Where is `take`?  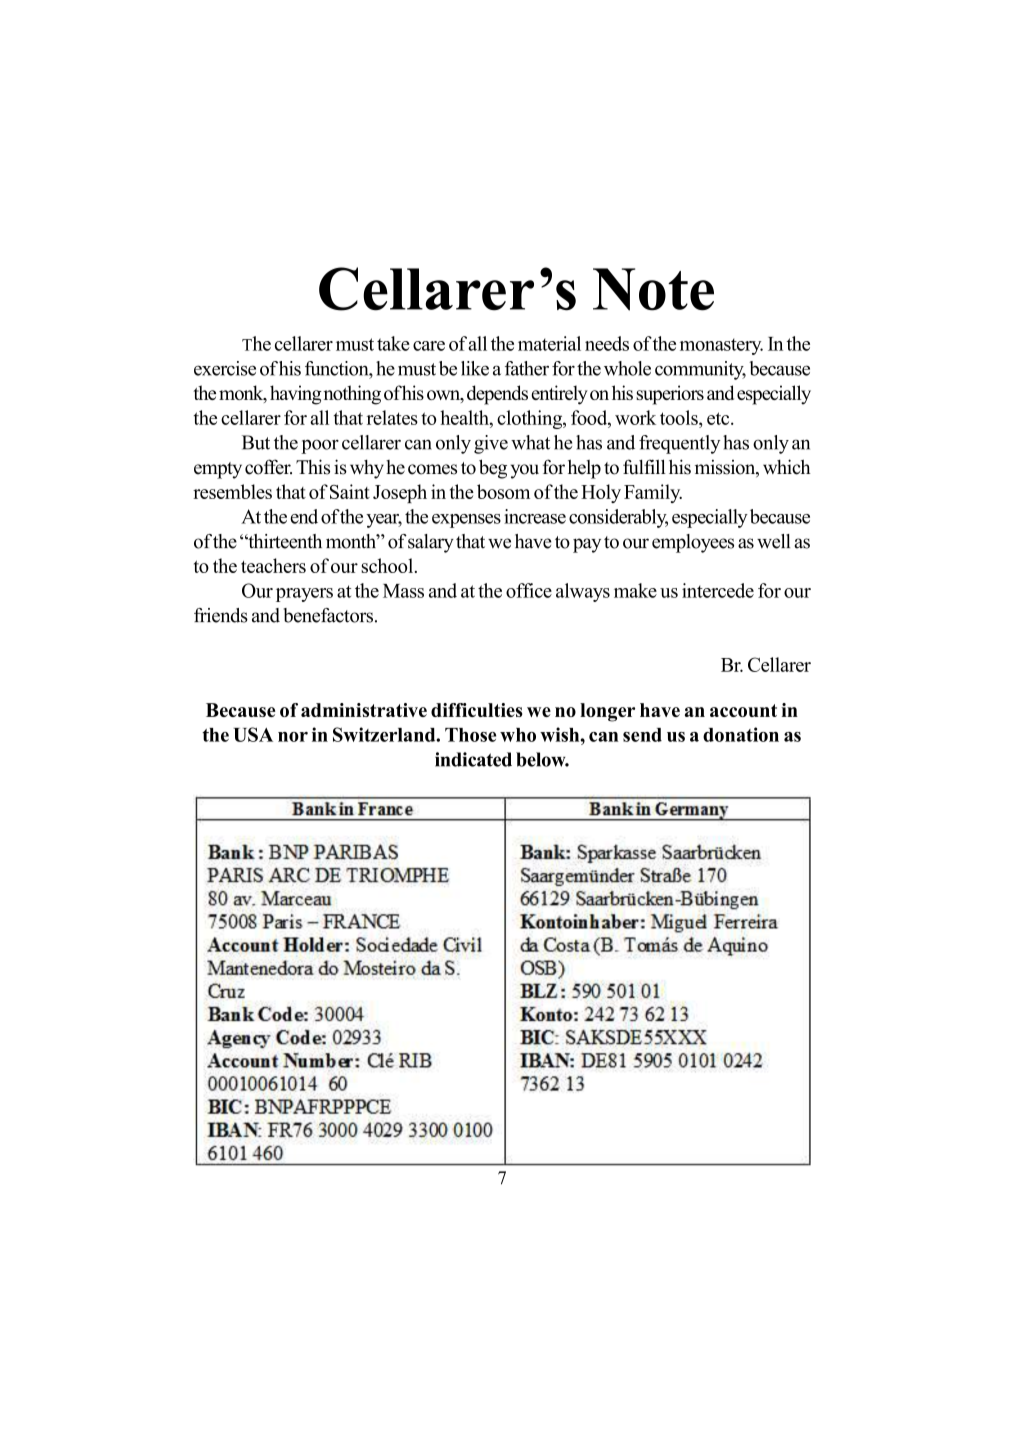
take is located at coordinates (393, 343).
